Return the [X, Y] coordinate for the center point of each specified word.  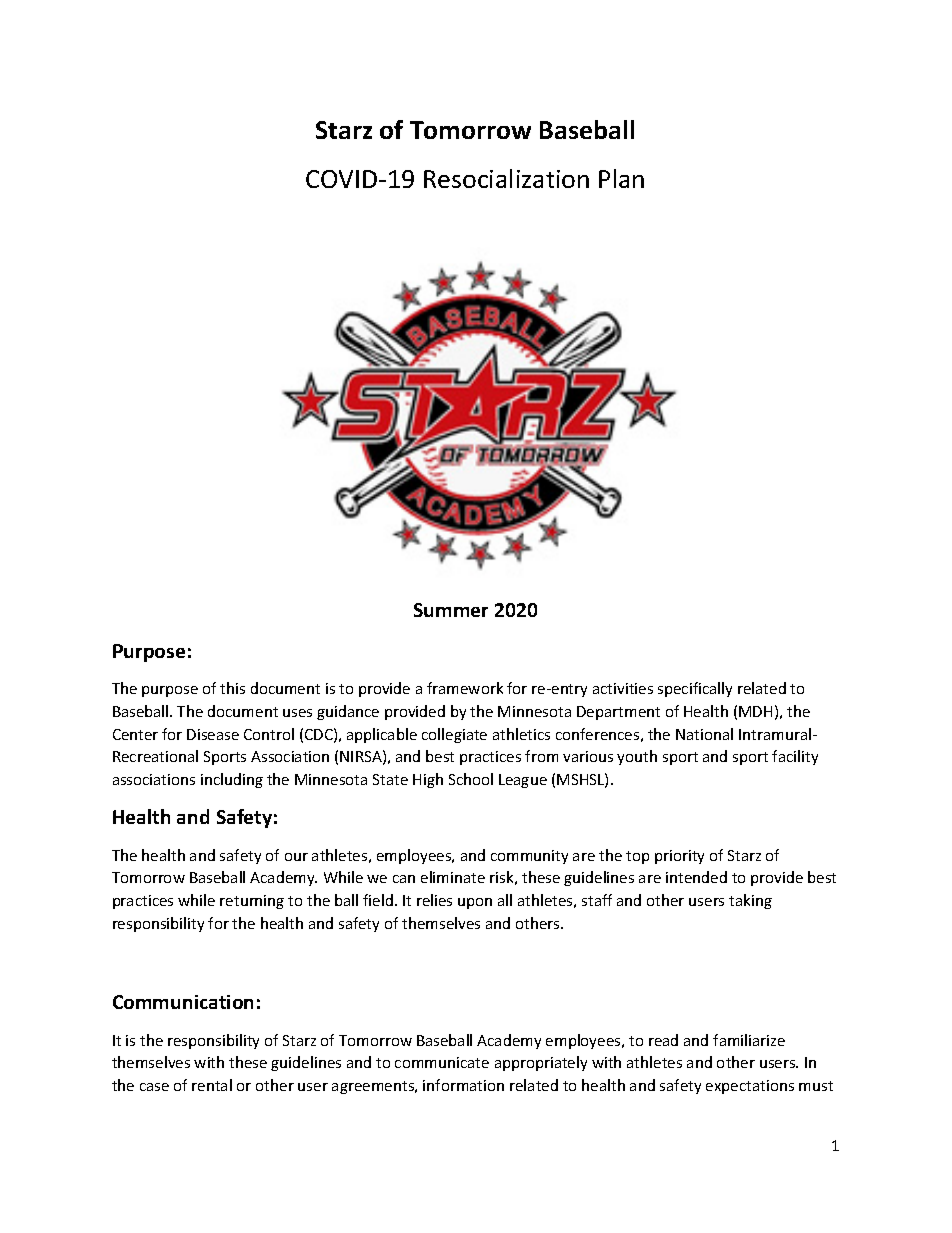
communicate [442, 1062]
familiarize [749, 1040]
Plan [621, 178]
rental [212, 1085]
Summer [451, 610]
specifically [695, 689]
